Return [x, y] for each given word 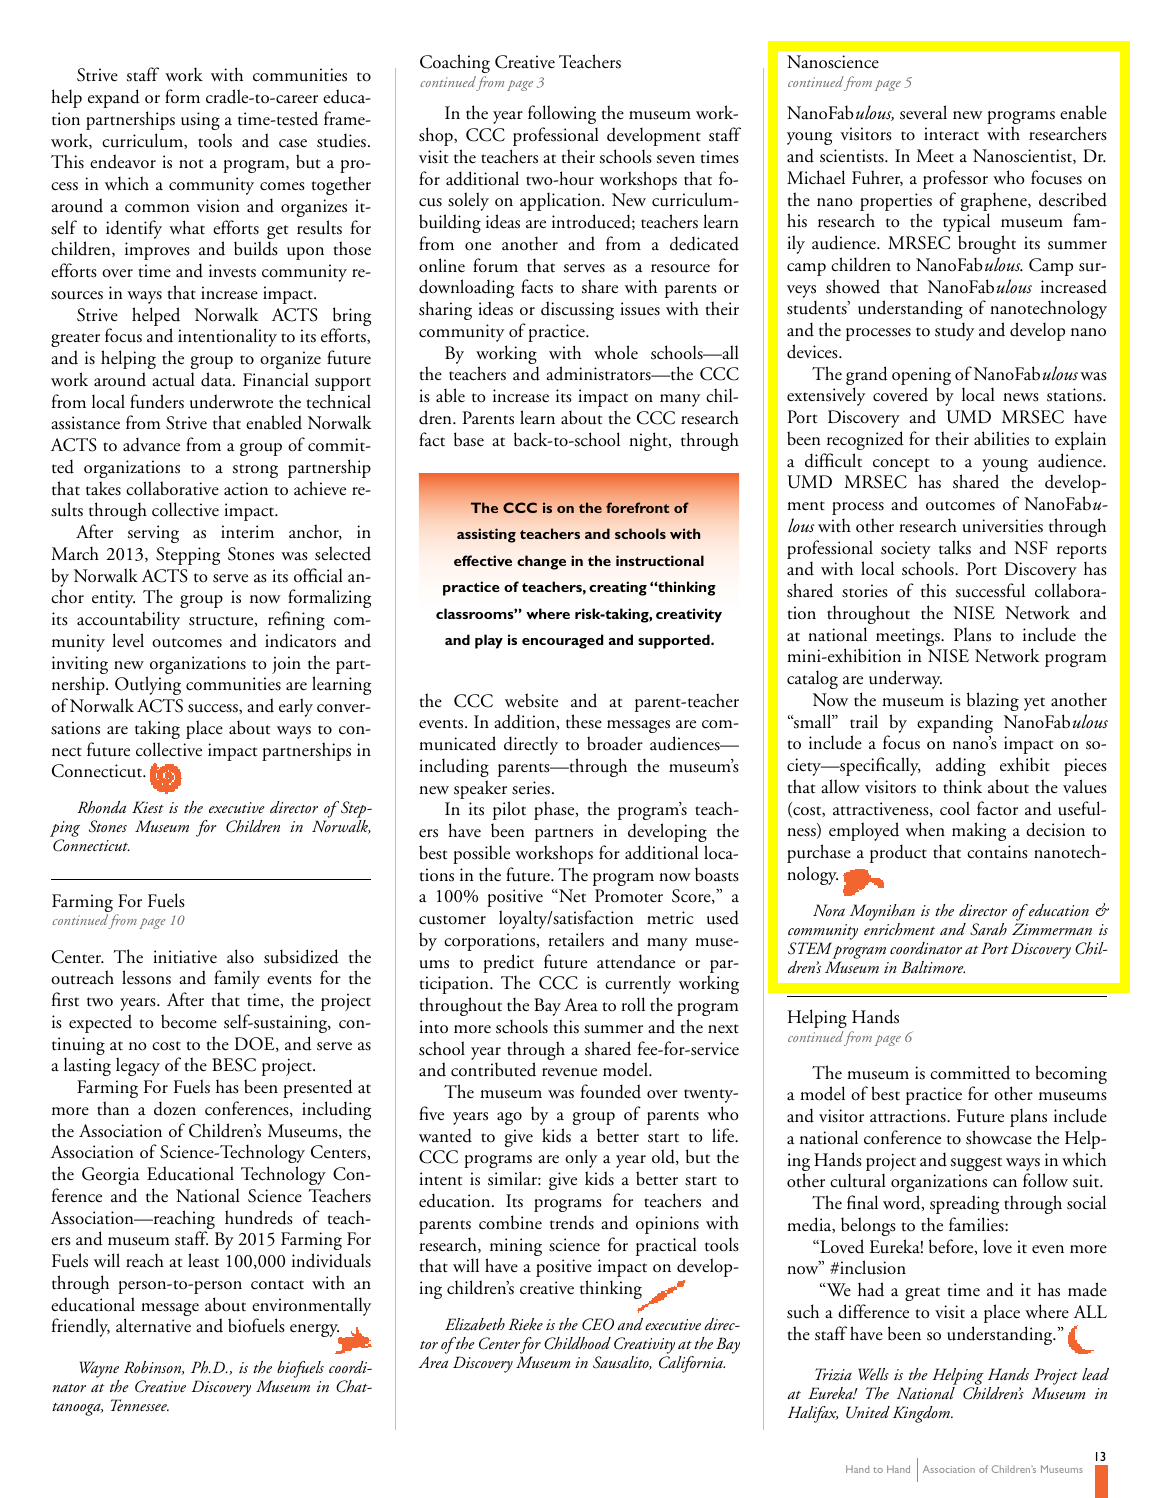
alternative [153, 1325]
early [296, 707]
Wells [873, 1374]
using [200, 121]
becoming [1071, 1074]
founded [611, 1091]
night [649, 441]
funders [157, 401]
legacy [138, 1066]
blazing [993, 701]
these [584, 721]
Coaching [455, 63]
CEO [598, 1324]
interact [951, 134]
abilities [1001, 438]
